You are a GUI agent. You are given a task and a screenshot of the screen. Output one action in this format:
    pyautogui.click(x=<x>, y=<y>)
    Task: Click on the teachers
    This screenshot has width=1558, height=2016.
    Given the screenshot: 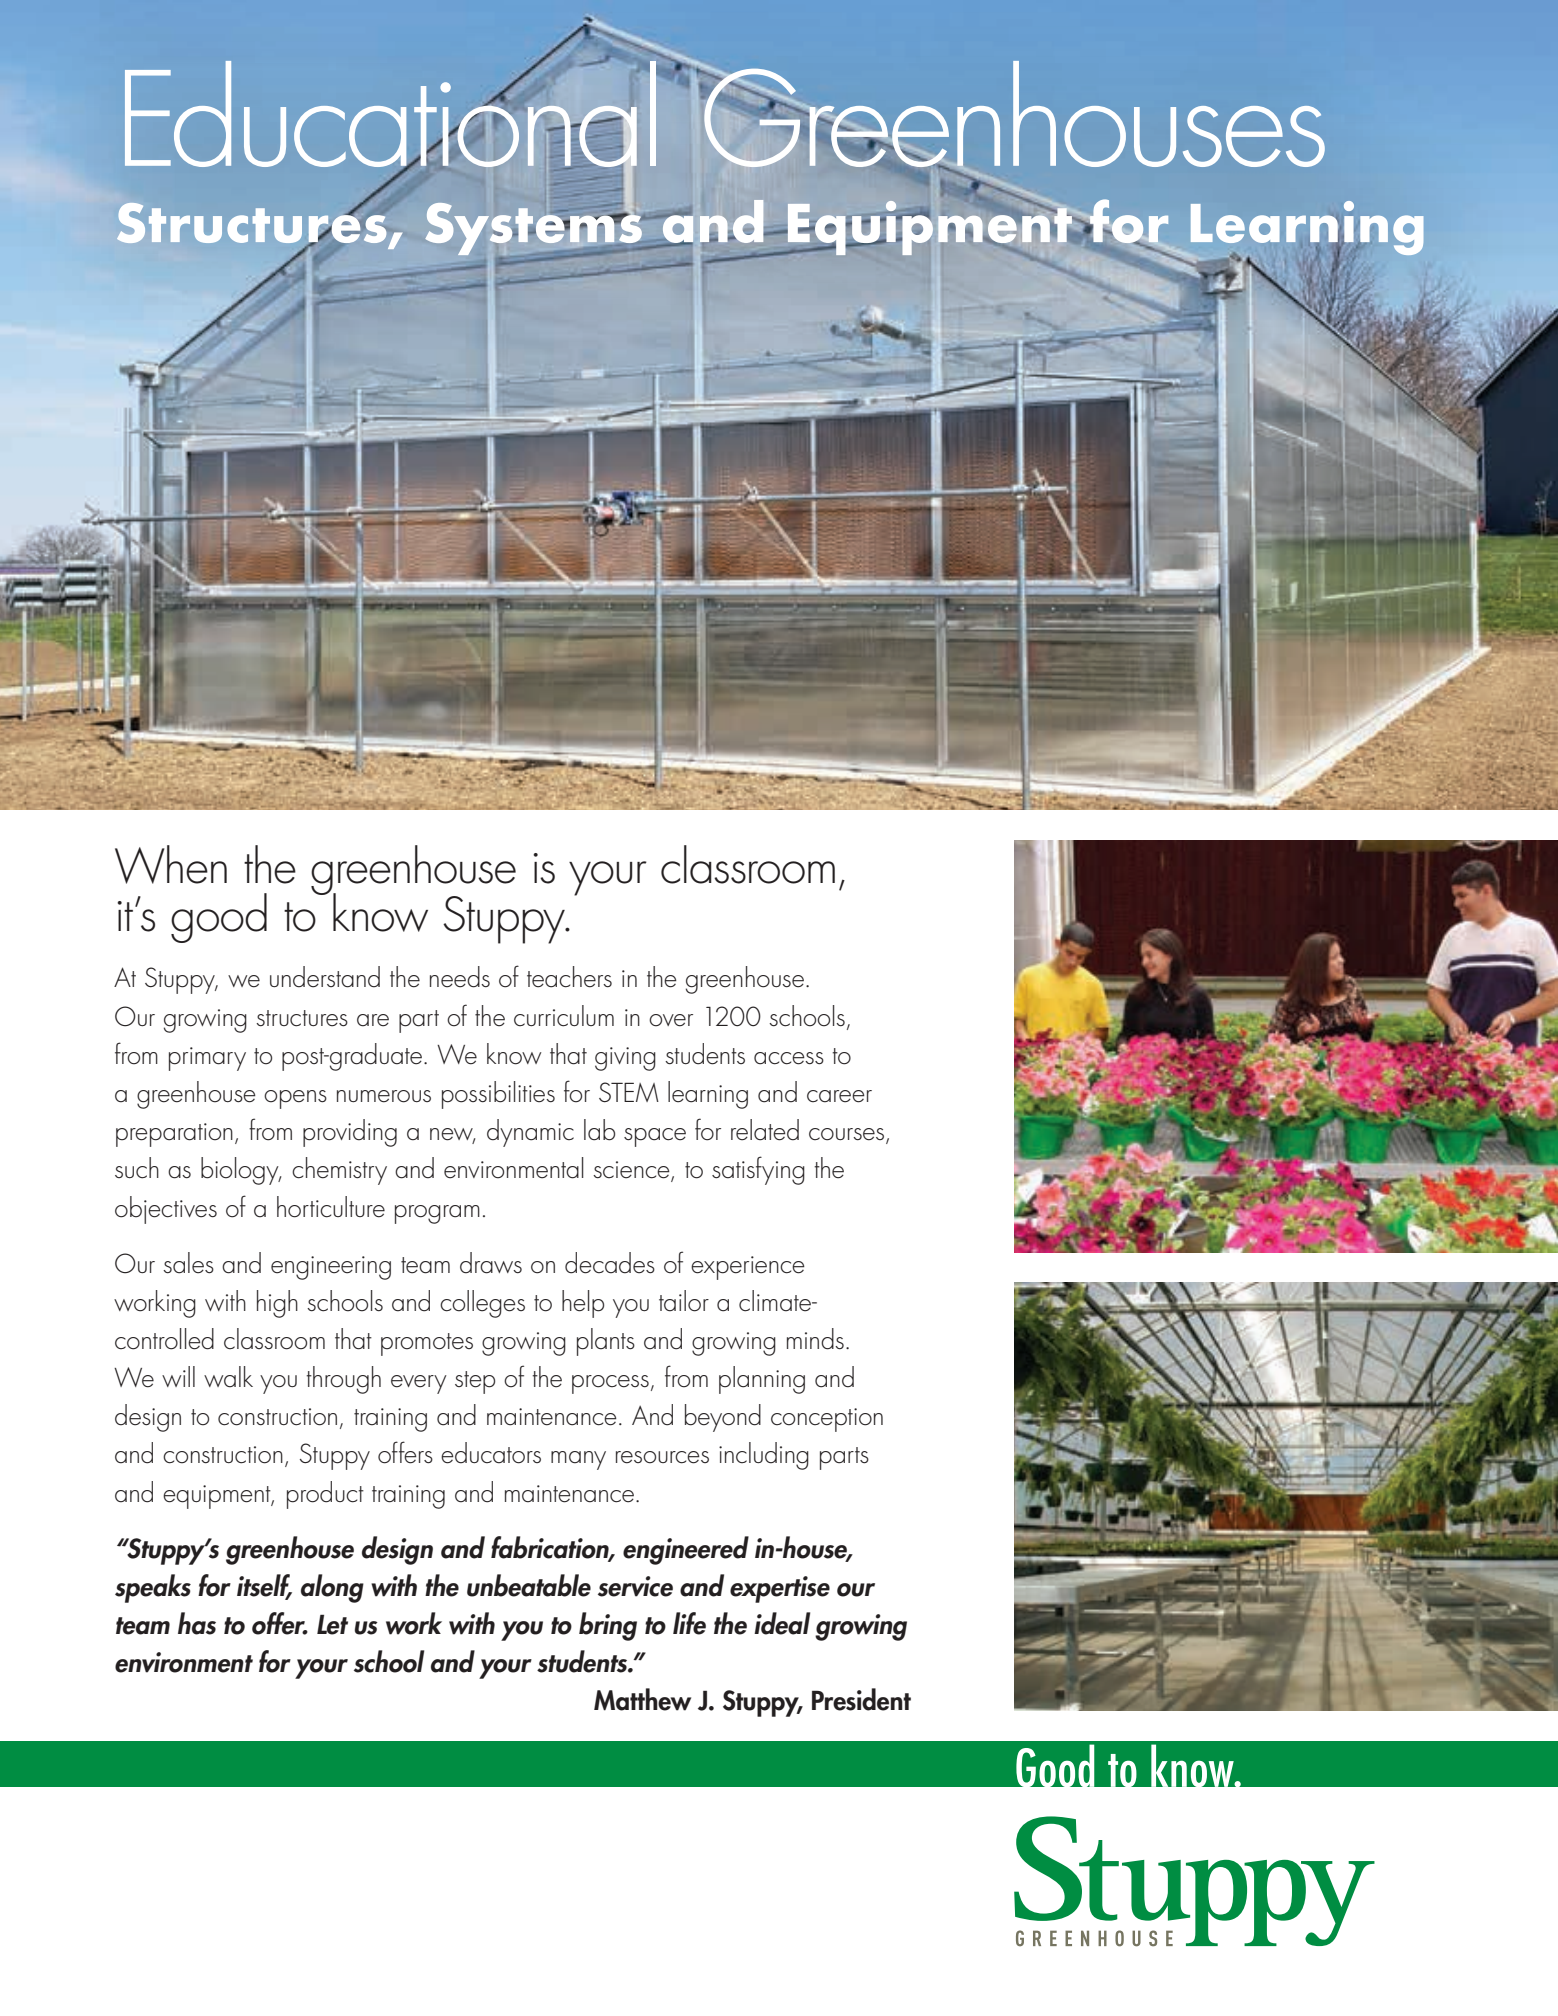 What is the action you would take?
    pyautogui.click(x=569, y=977)
